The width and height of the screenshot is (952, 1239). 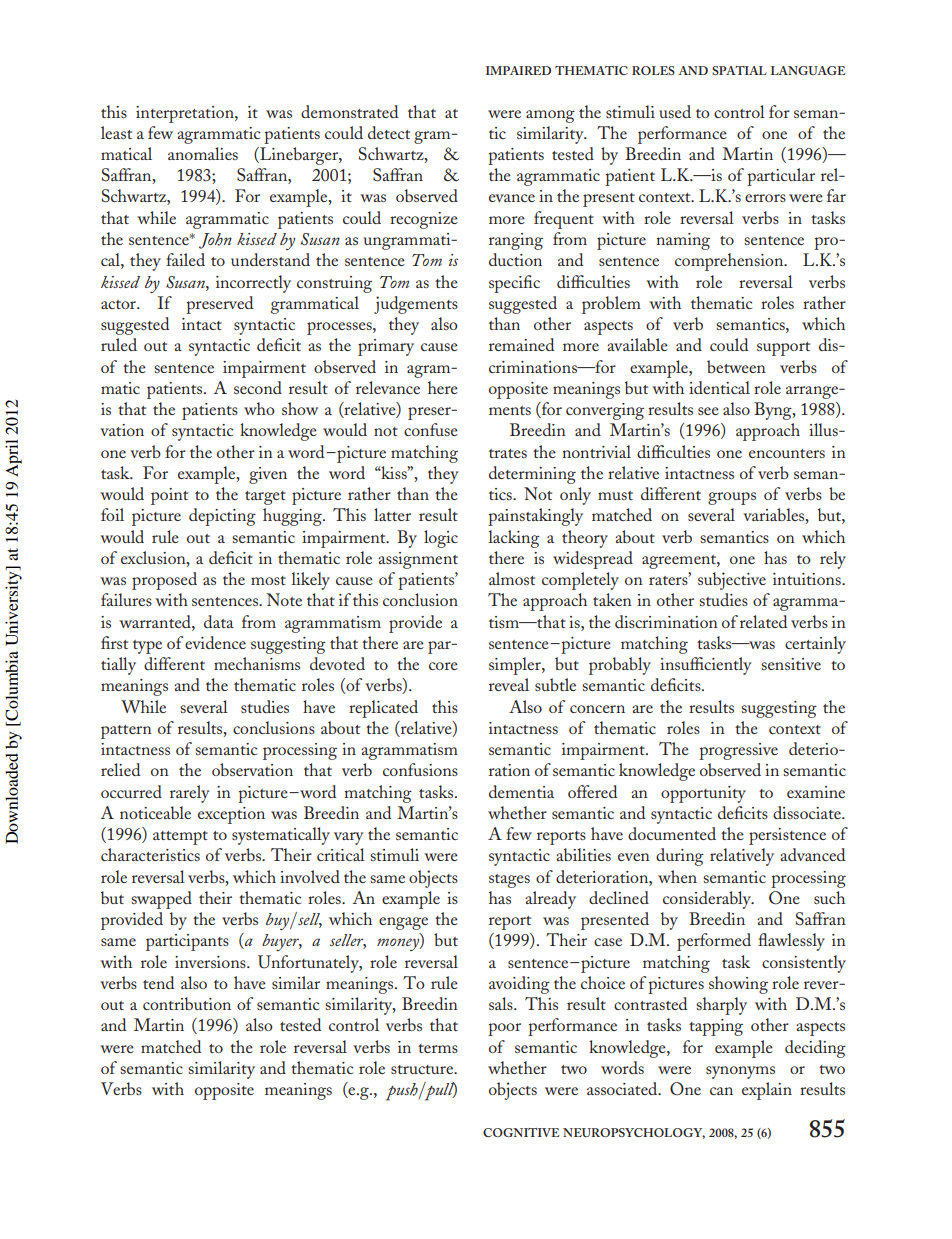 I want to click on assignment, so click(x=418, y=560).
